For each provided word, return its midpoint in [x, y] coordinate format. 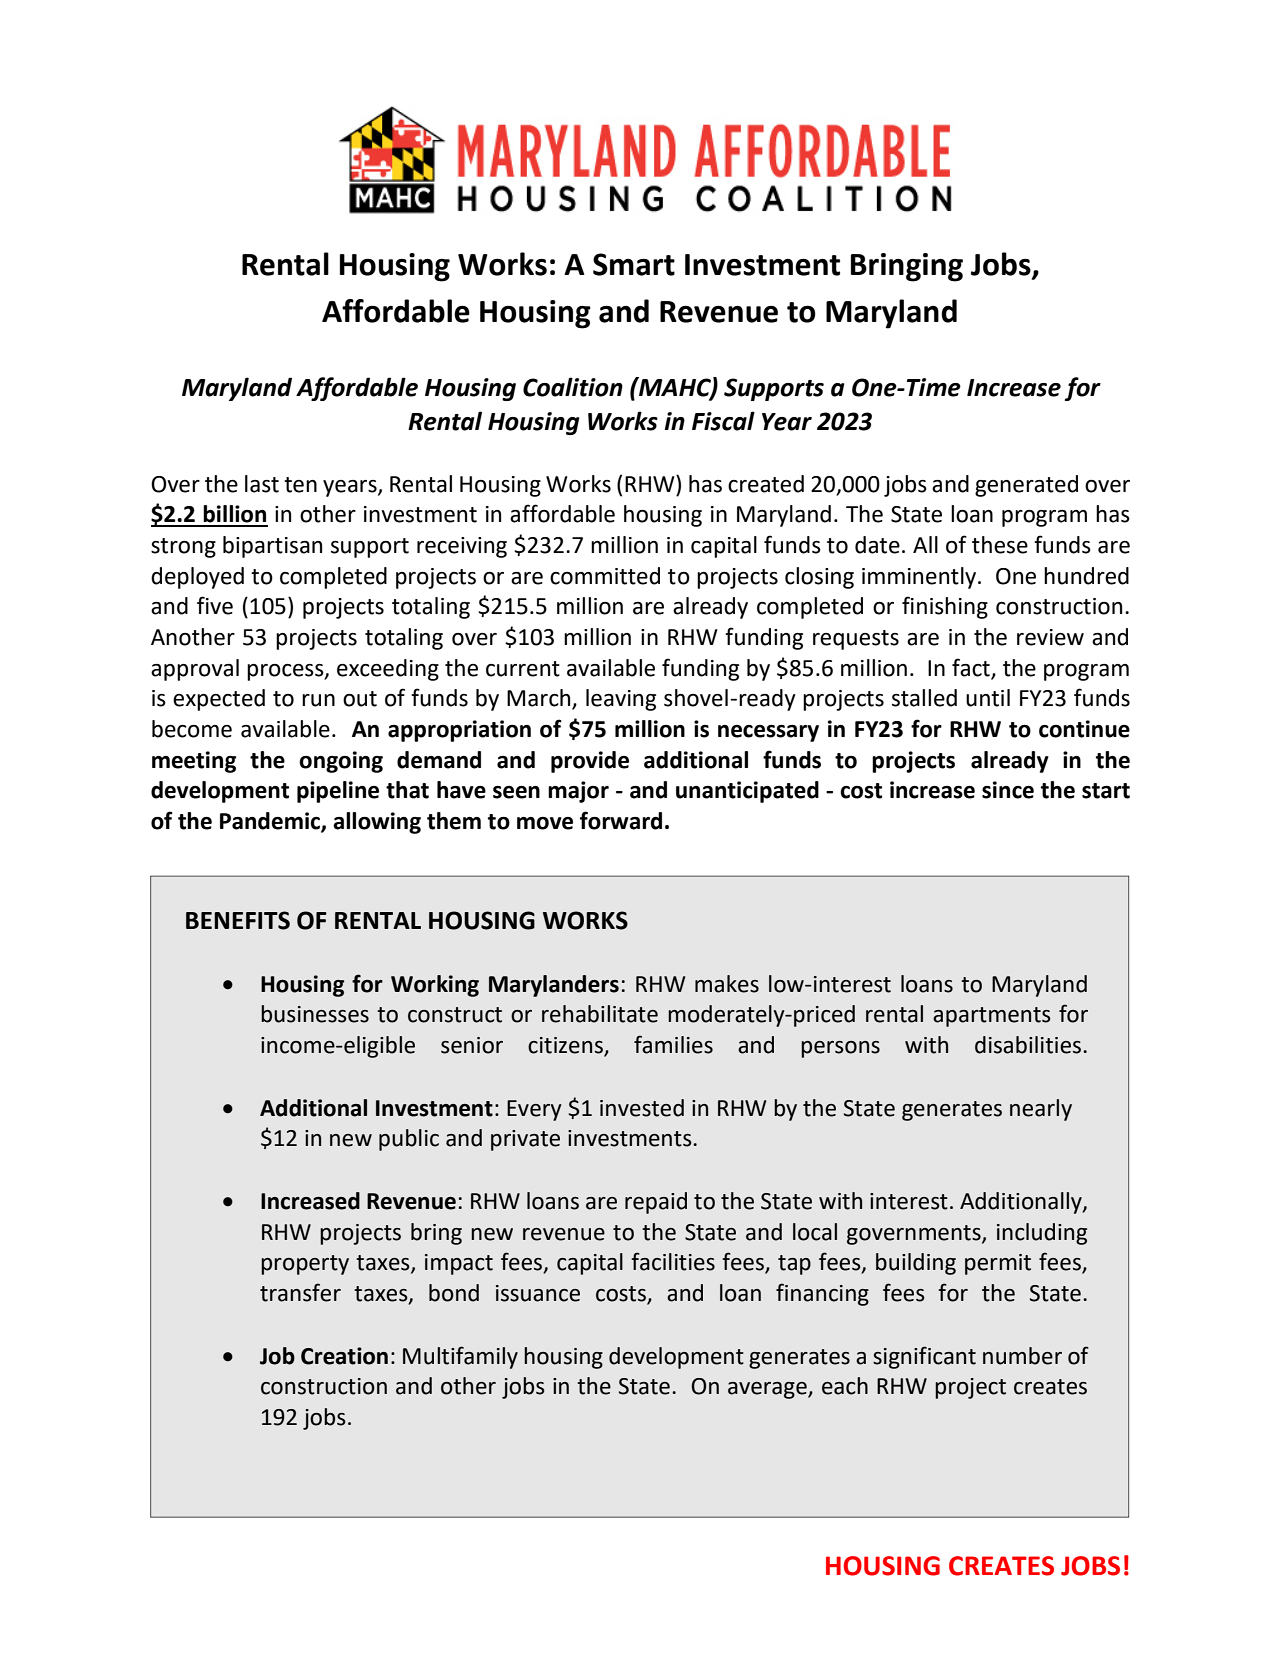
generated [1026, 486]
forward [621, 820]
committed [605, 576]
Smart [634, 264]
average [768, 1390]
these [1000, 545]
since [1008, 790]
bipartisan [272, 547]
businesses [315, 1014]
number [1022, 1356]
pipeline [338, 792]
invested [642, 1108]
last [262, 484]
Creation [344, 1356]
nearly [1041, 1110]
